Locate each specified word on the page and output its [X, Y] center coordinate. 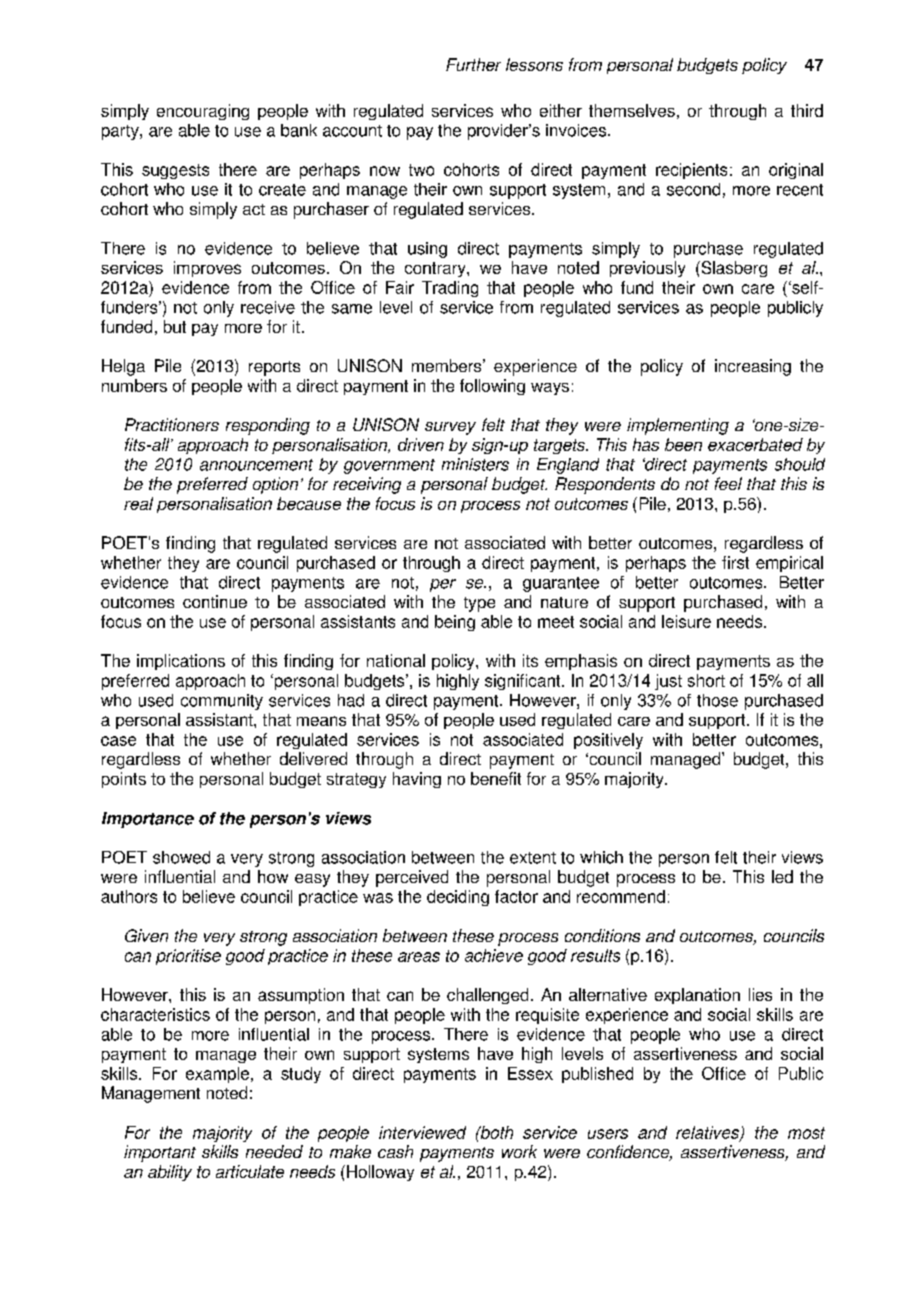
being [455, 623]
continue [215, 601]
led [782, 876]
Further [473, 64]
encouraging [203, 112]
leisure [686, 621]
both [495, 1132]
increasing [753, 367]
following [492, 387]
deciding [458, 898]
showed [181, 857]
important [160, 1153]
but [175, 326]
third [807, 110]
